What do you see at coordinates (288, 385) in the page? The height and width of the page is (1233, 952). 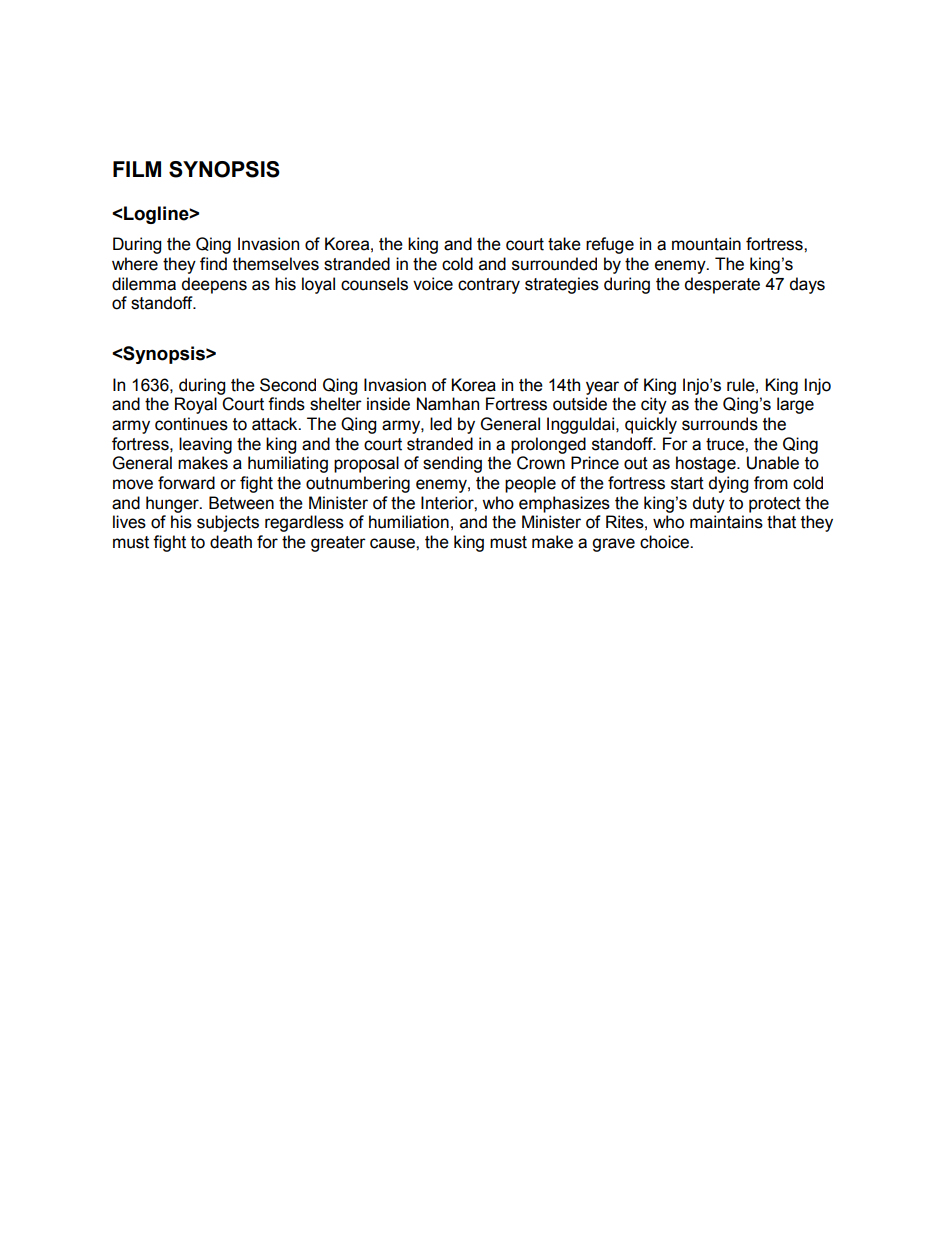 I see `Second` at bounding box center [288, 385].
